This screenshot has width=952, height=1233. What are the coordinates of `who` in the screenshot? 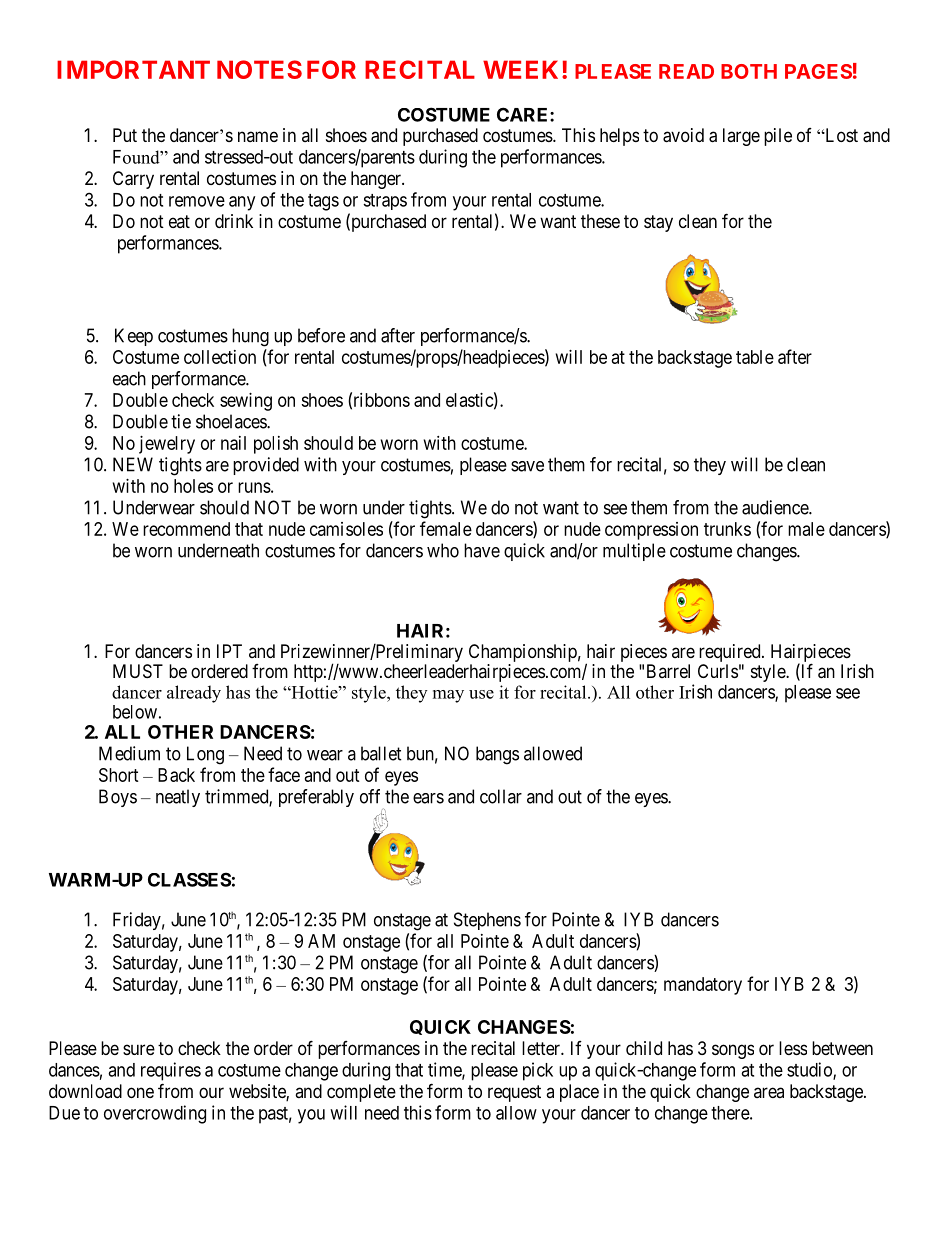 It's located at (443, 550).
